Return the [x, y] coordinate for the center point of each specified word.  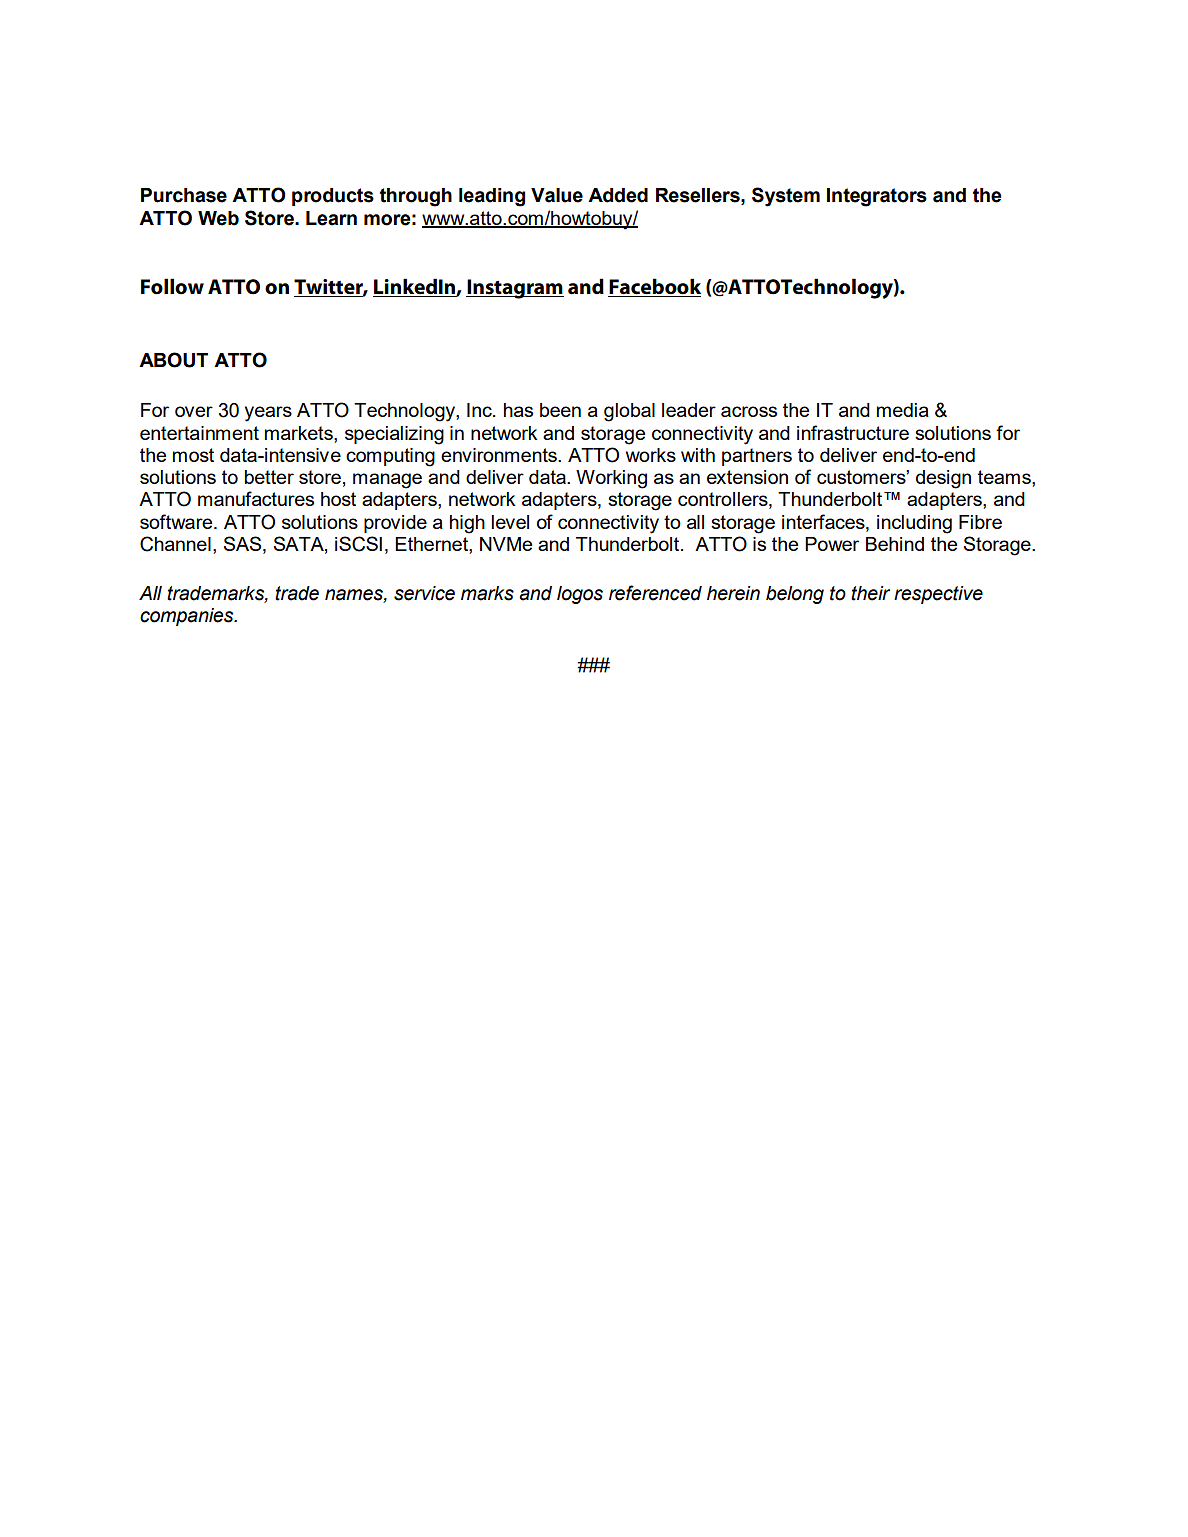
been [560, 410]
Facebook [654, 287]
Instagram [515, 289]
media [903, 410]
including [914, 524]
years [268, 414]
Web [218, 218]
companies [188, 617]
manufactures [256, 498]
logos [580, 595]
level [510, 522]
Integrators [877, 197]
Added [618, 195]
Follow [172, 286]
